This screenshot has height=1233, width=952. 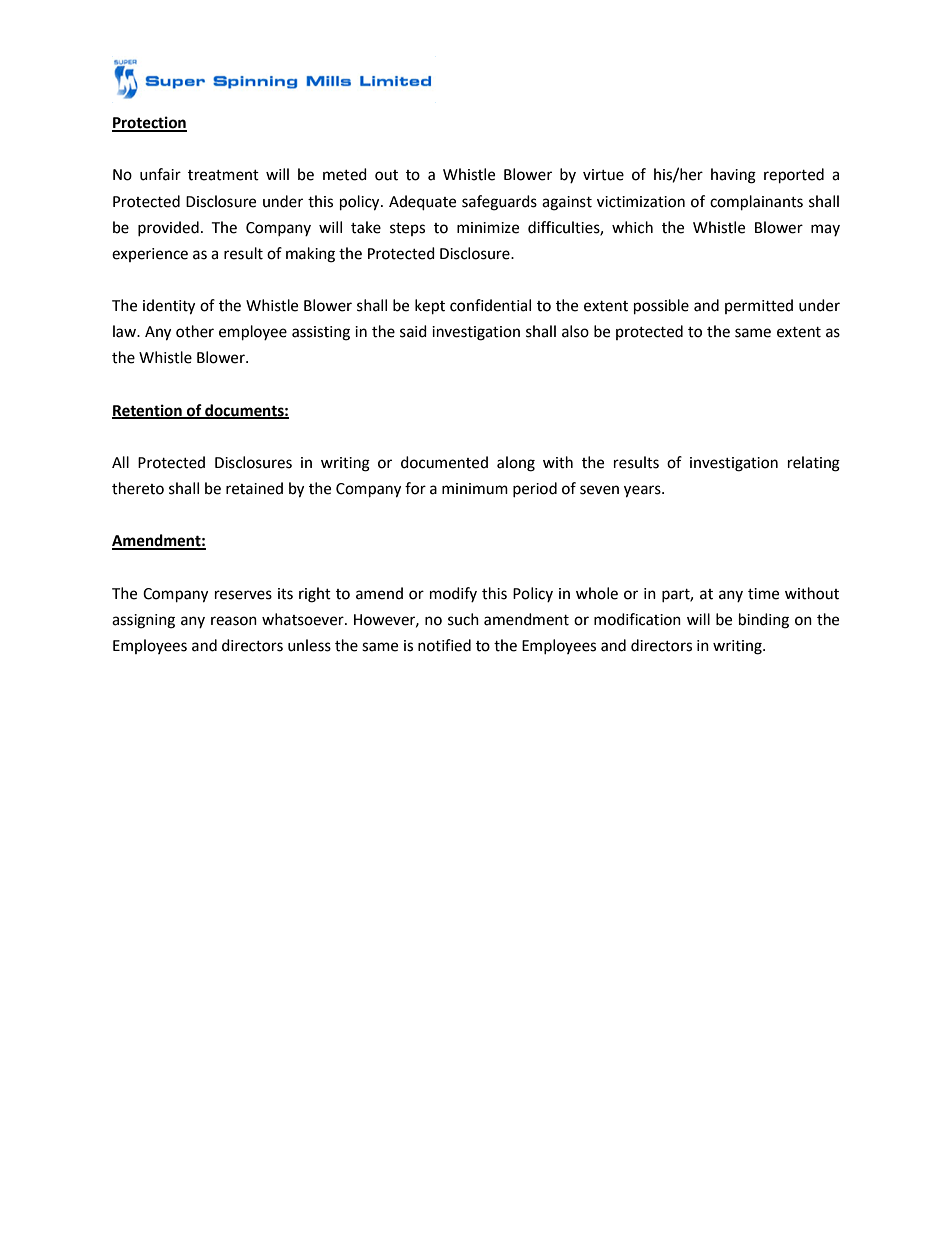 What do you see at coordinates (413, 331) in the screenshot?
I see `said` at bounding box center [413, 331].
